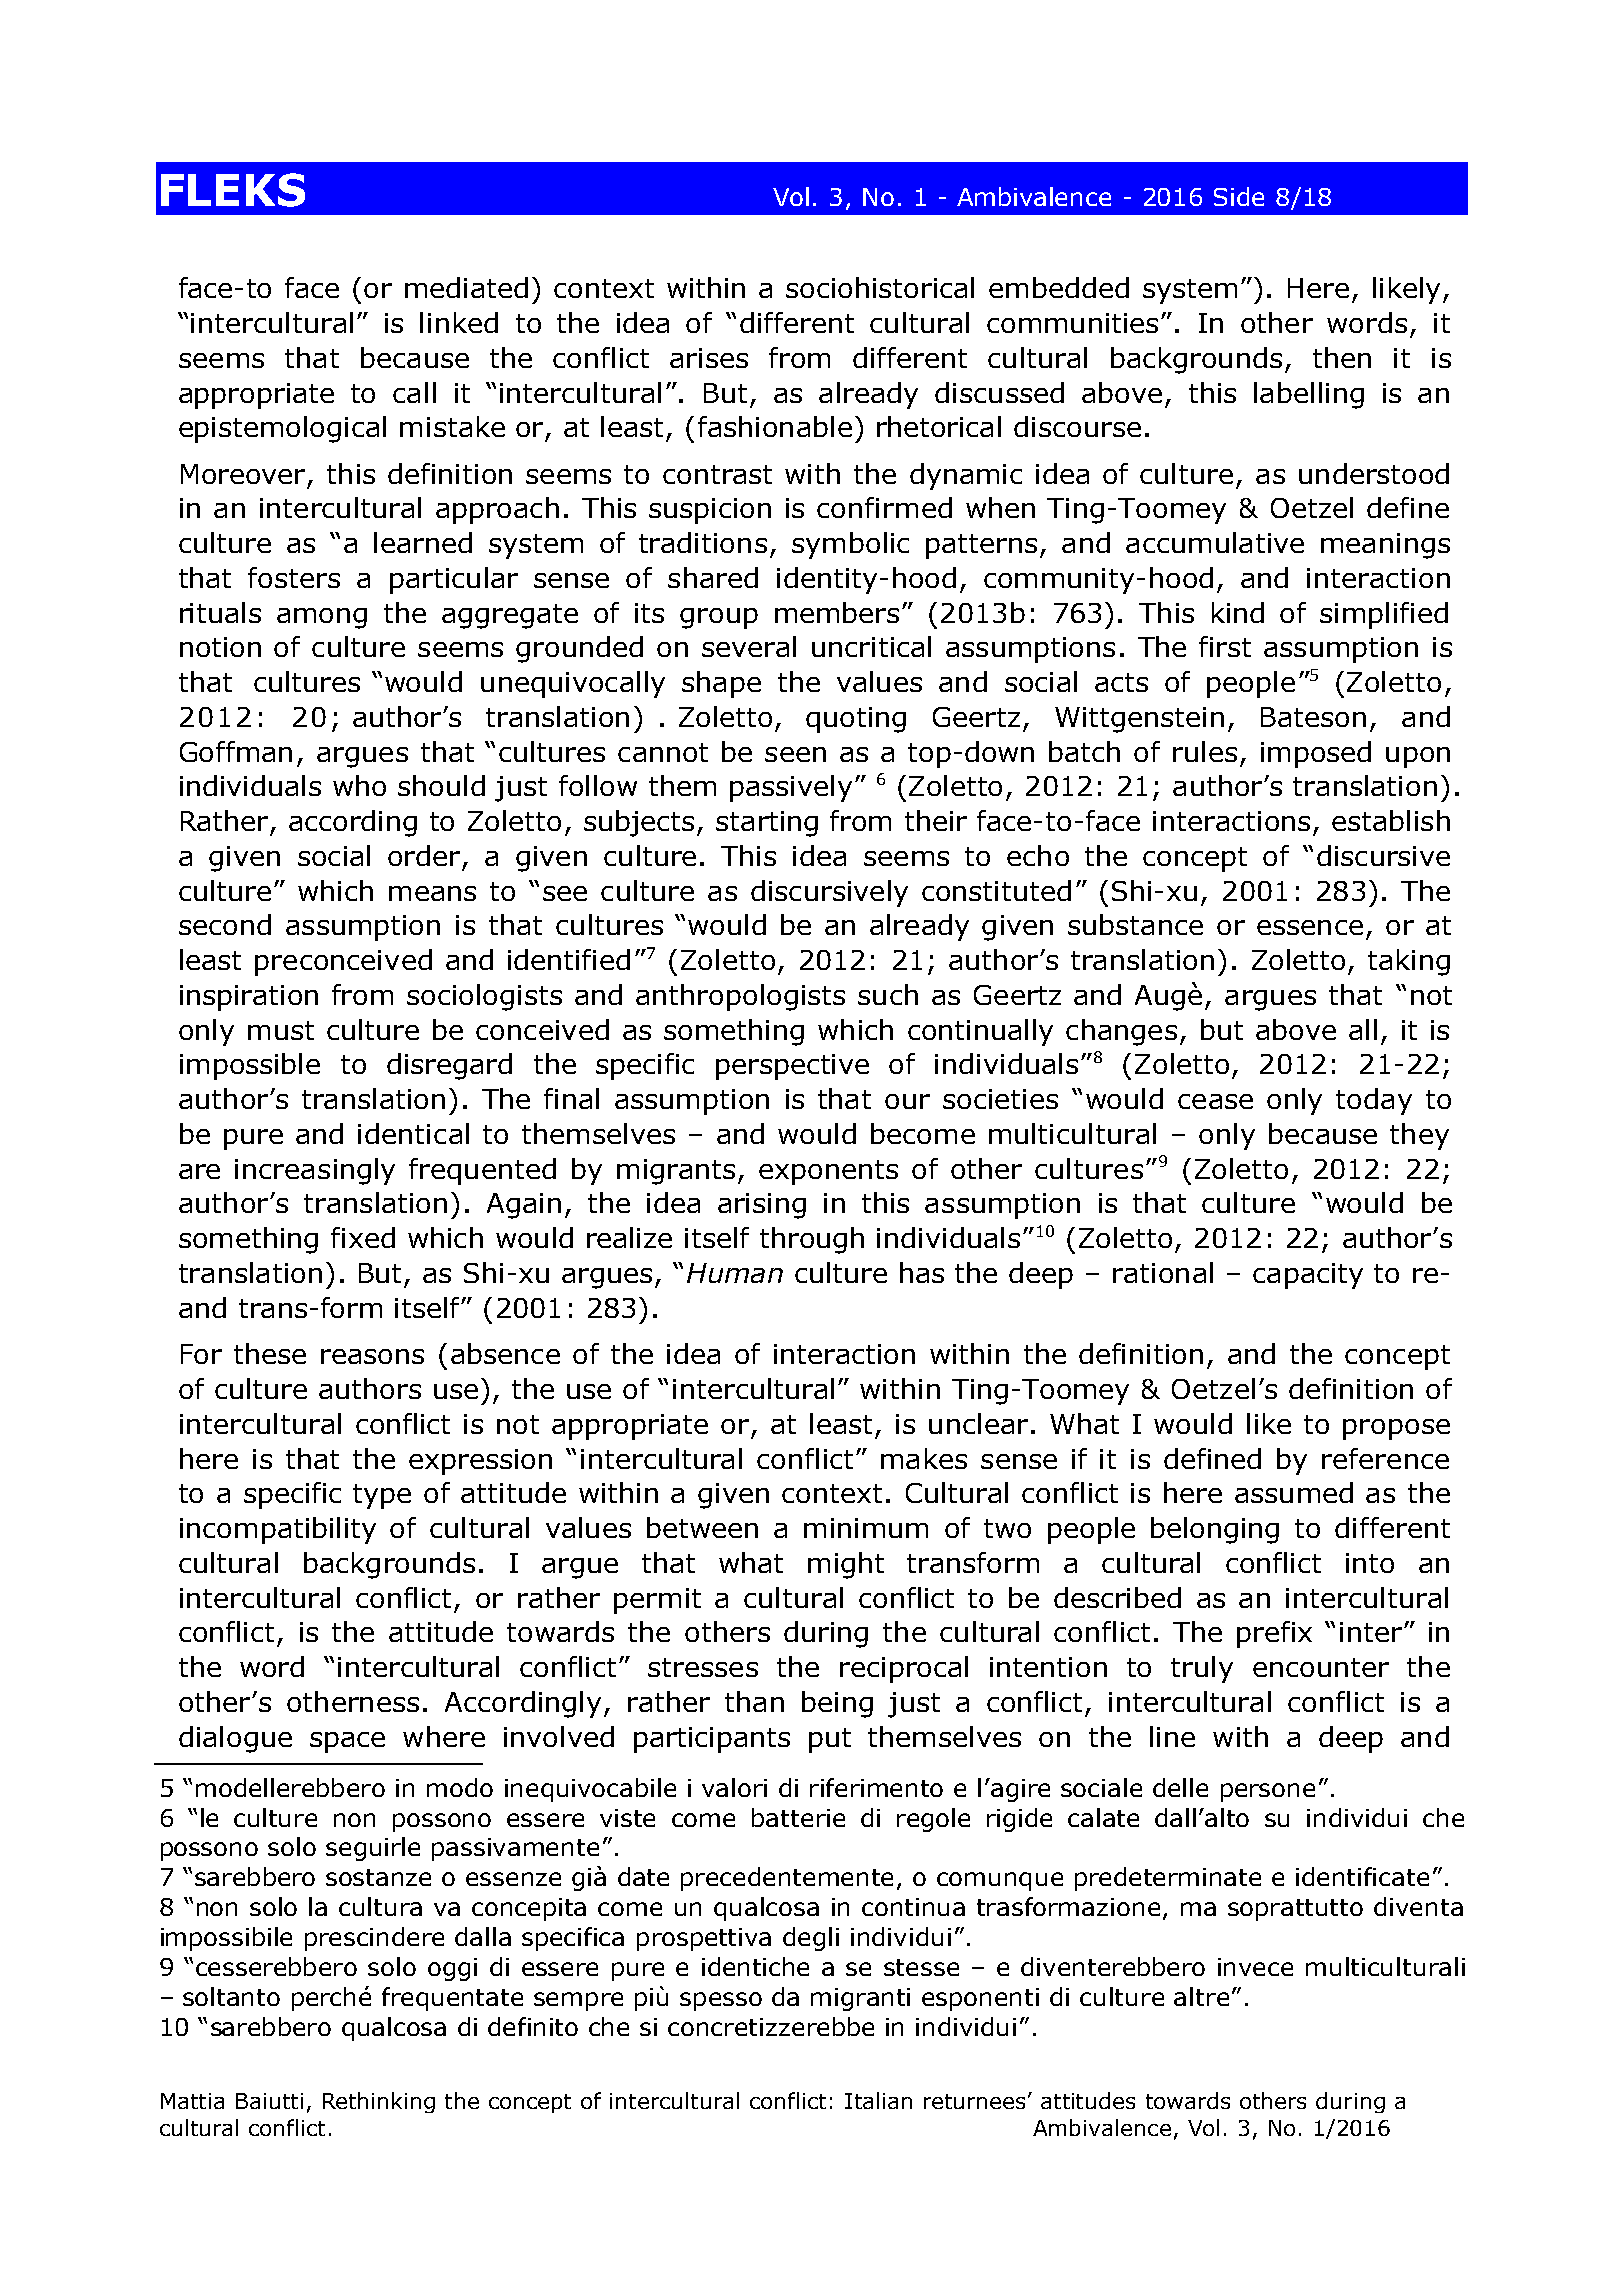  I want to click on Rethinking, so click(379, 2102).
